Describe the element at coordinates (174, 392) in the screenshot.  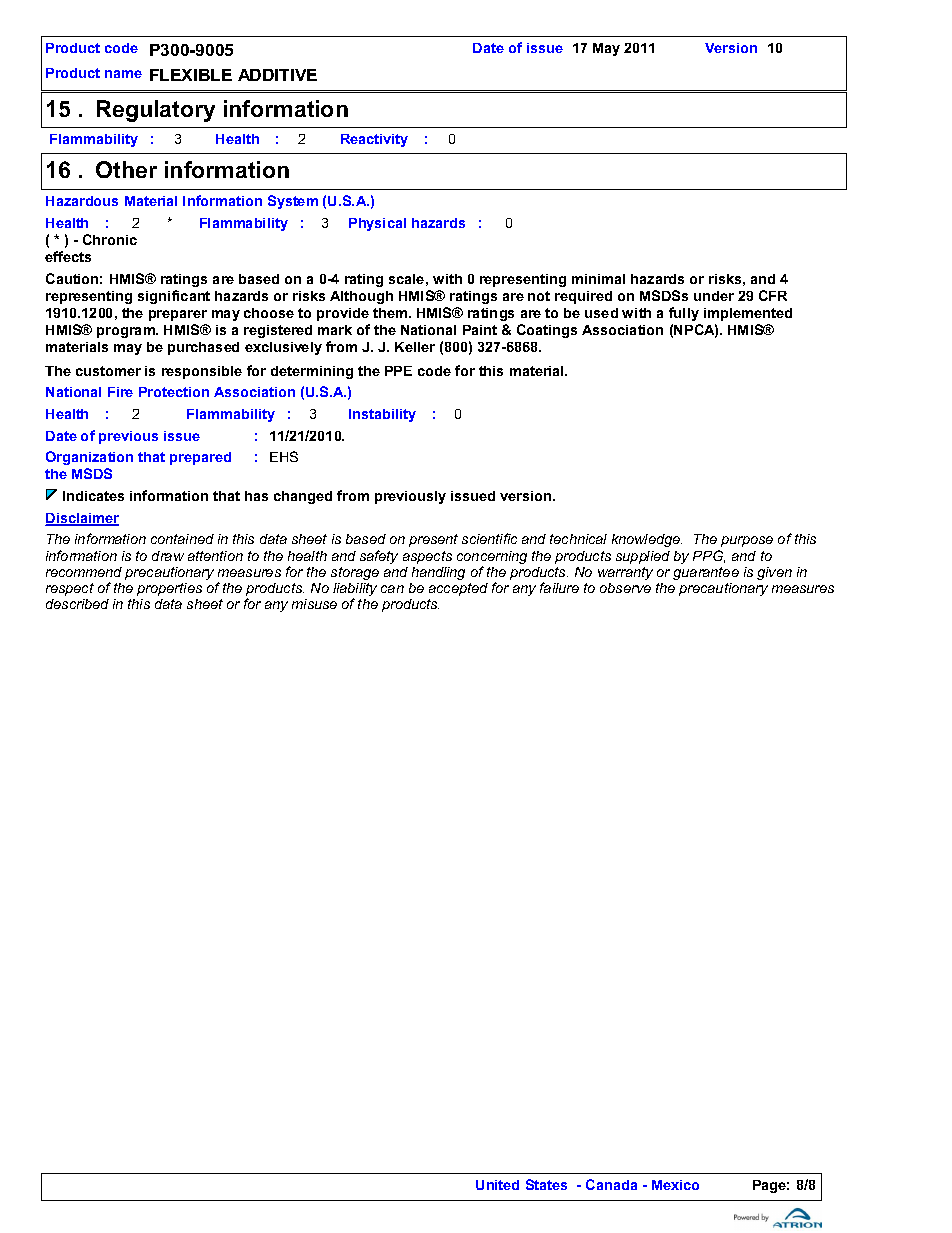
I see `Protection` at that location.
